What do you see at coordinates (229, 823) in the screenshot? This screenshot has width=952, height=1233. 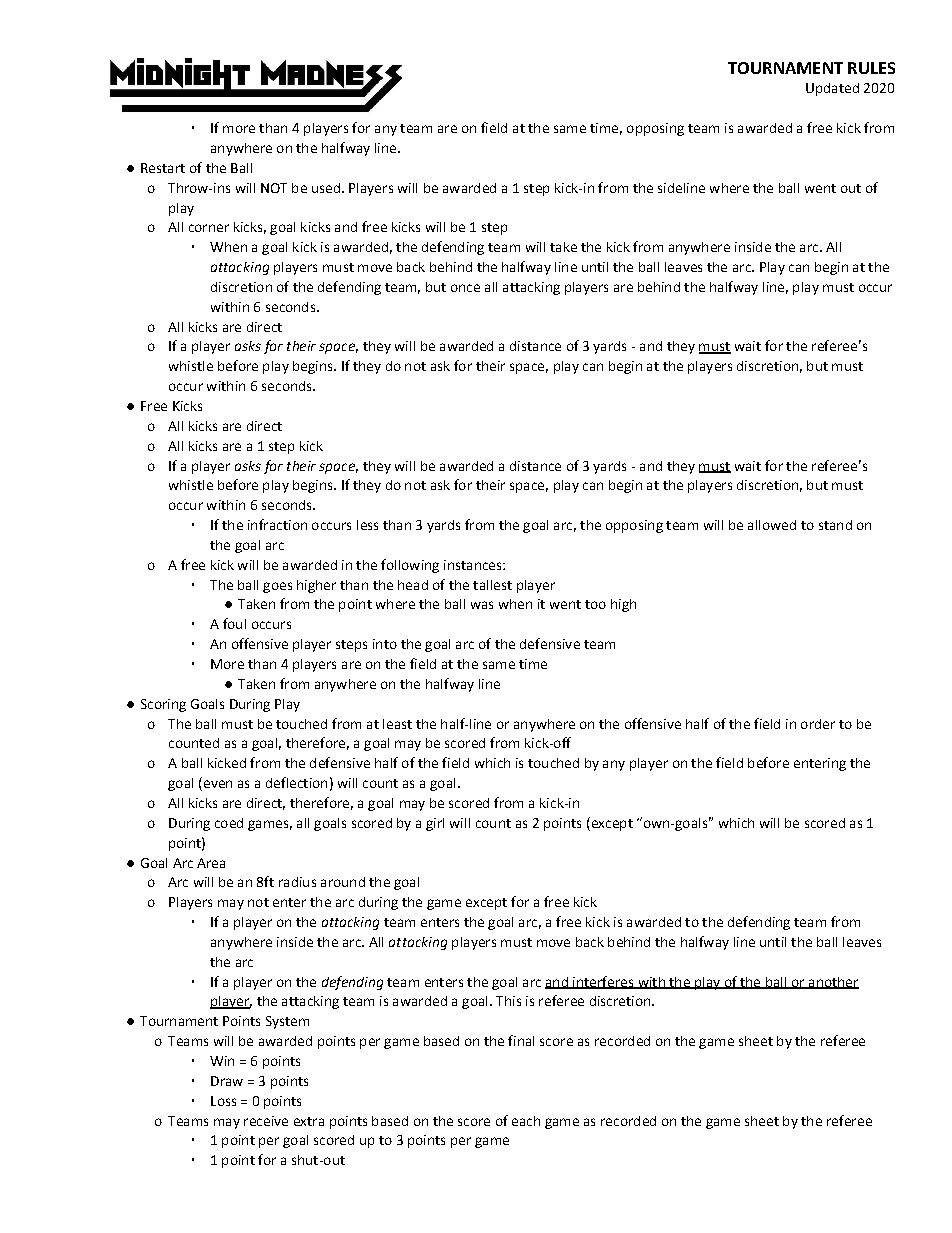 I see `coed` at bounding box center [229, 823].
